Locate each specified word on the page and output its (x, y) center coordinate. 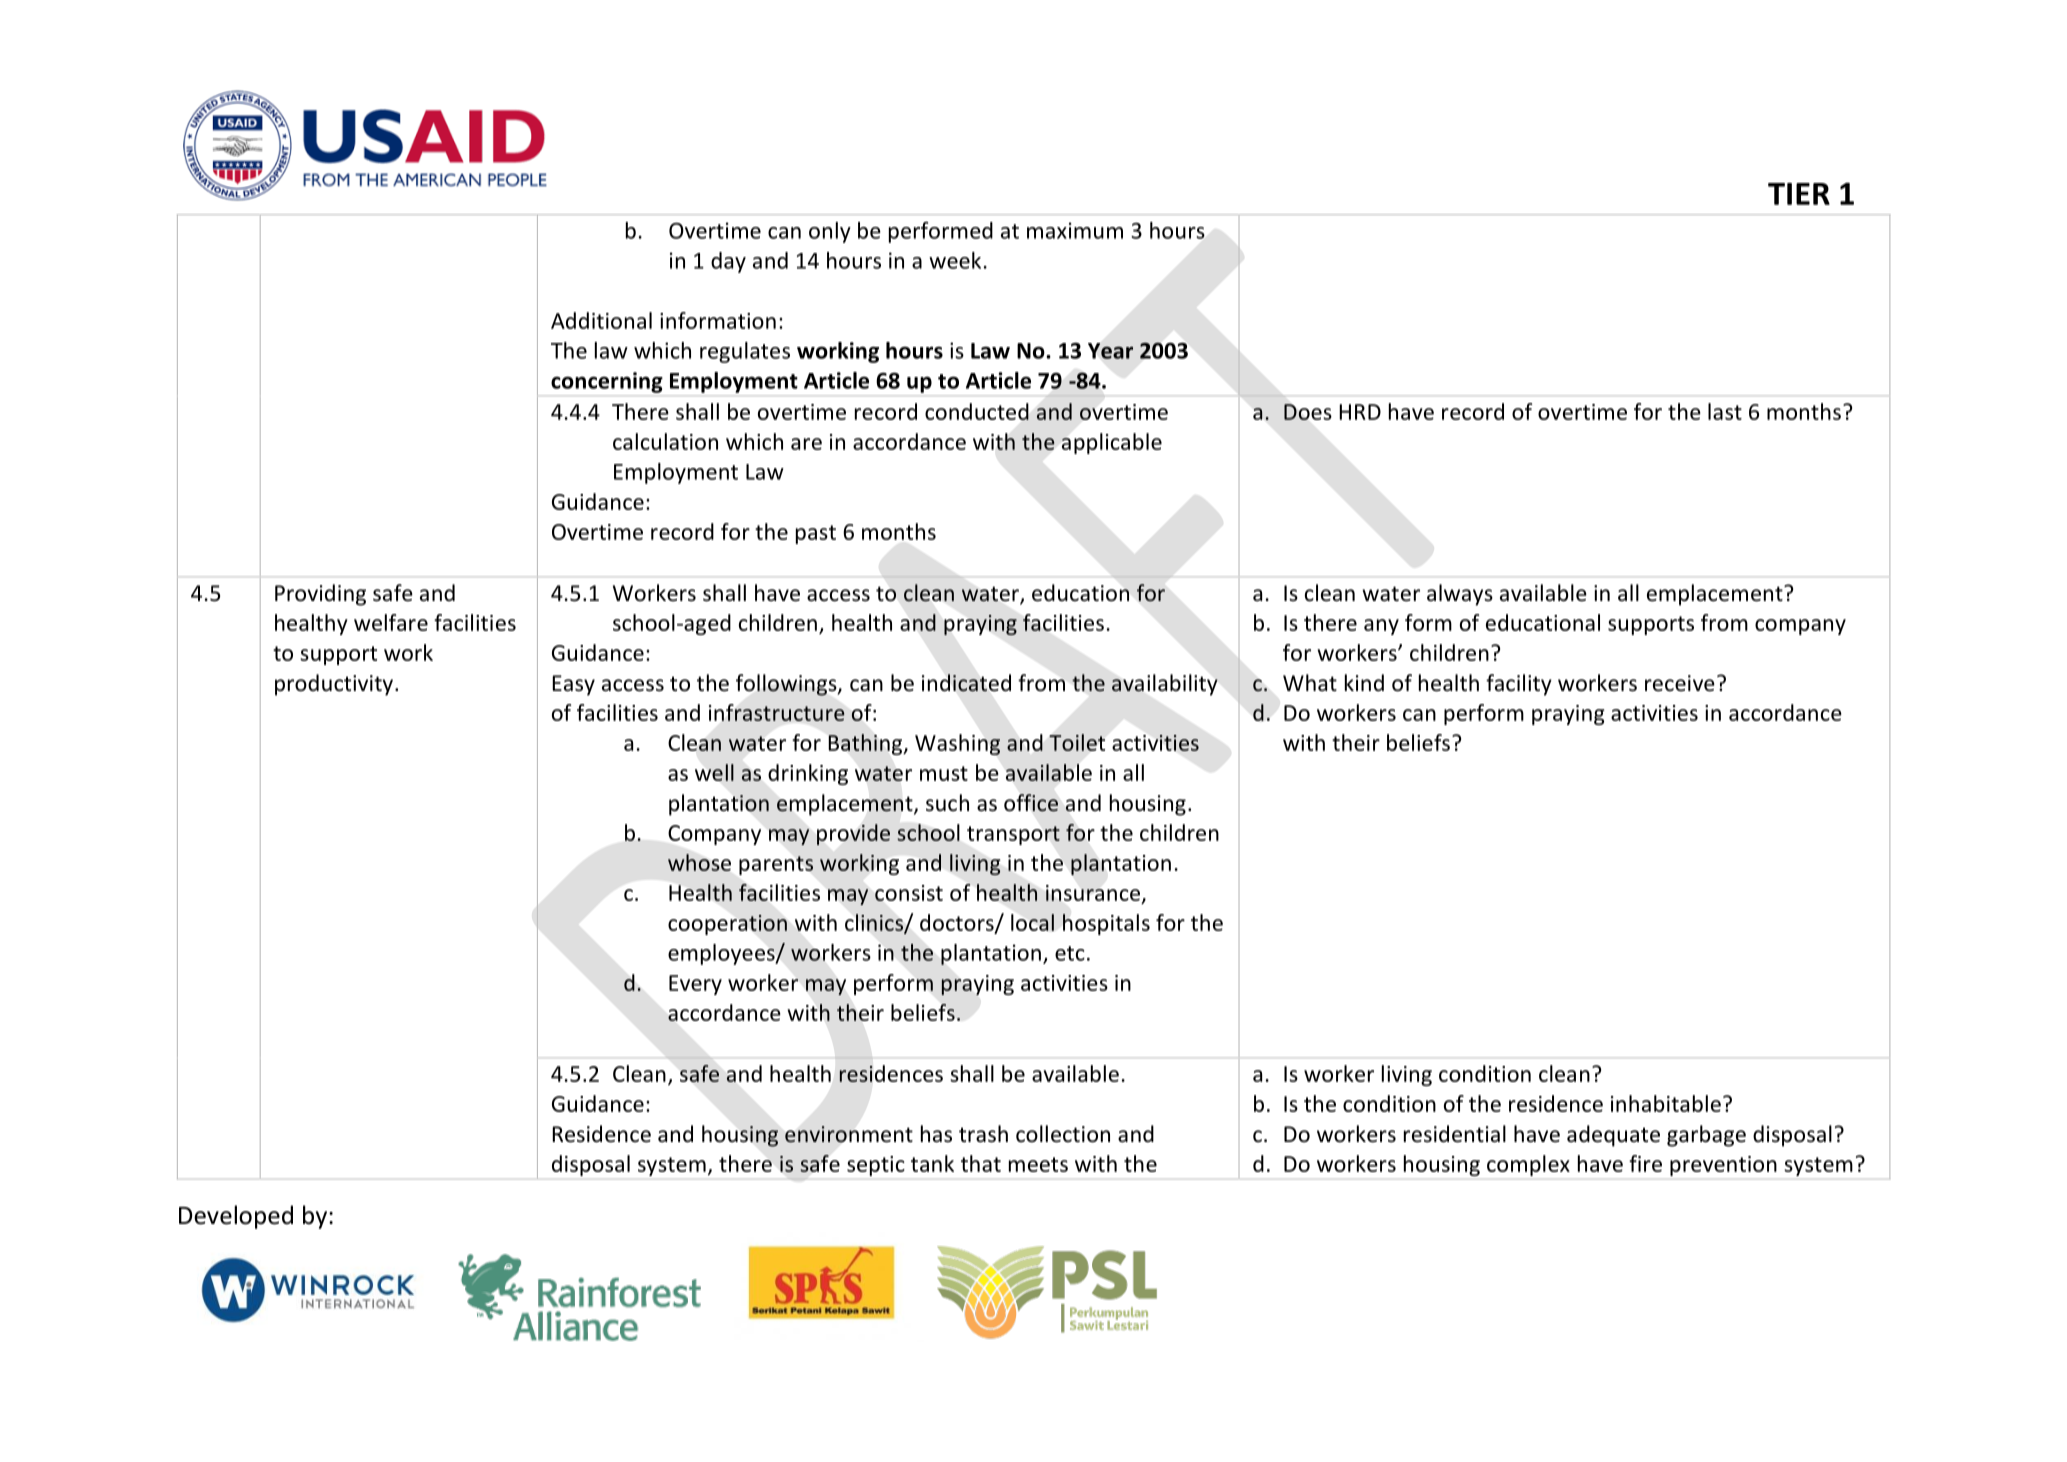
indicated (966, 683)
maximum (1075, 230)
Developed (236, 1217)
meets (1038, 1164)
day (728, 262)
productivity (334, 685)
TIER (1799, 194)
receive (1680, 683)
